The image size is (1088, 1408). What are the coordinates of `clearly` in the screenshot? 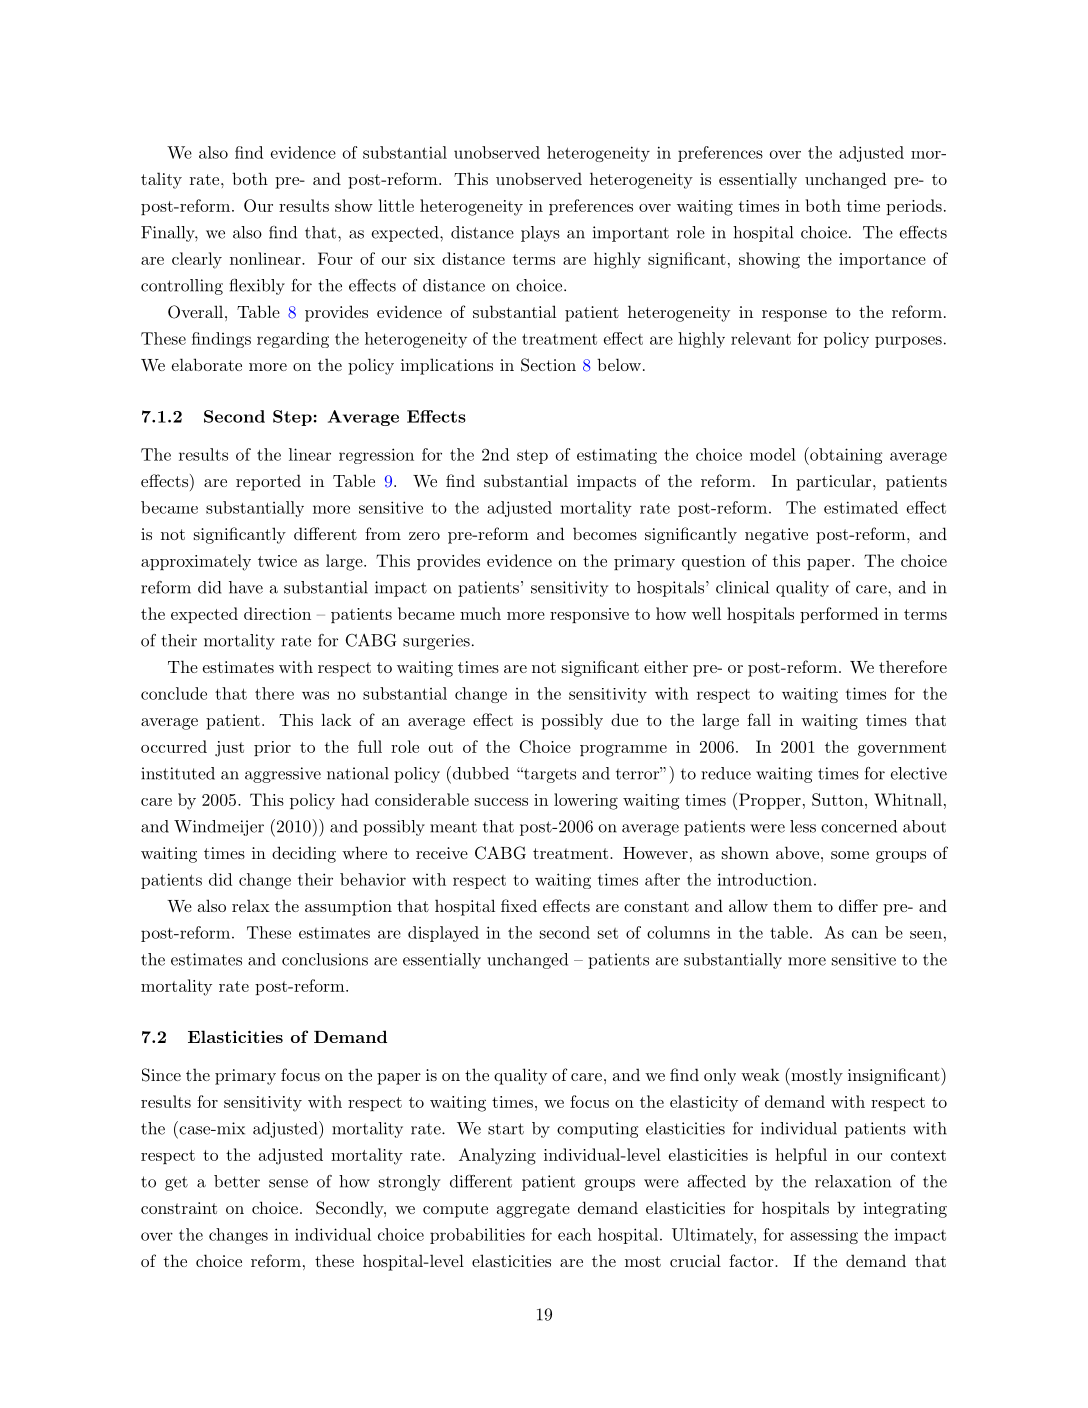 It's located at (197, 260).
